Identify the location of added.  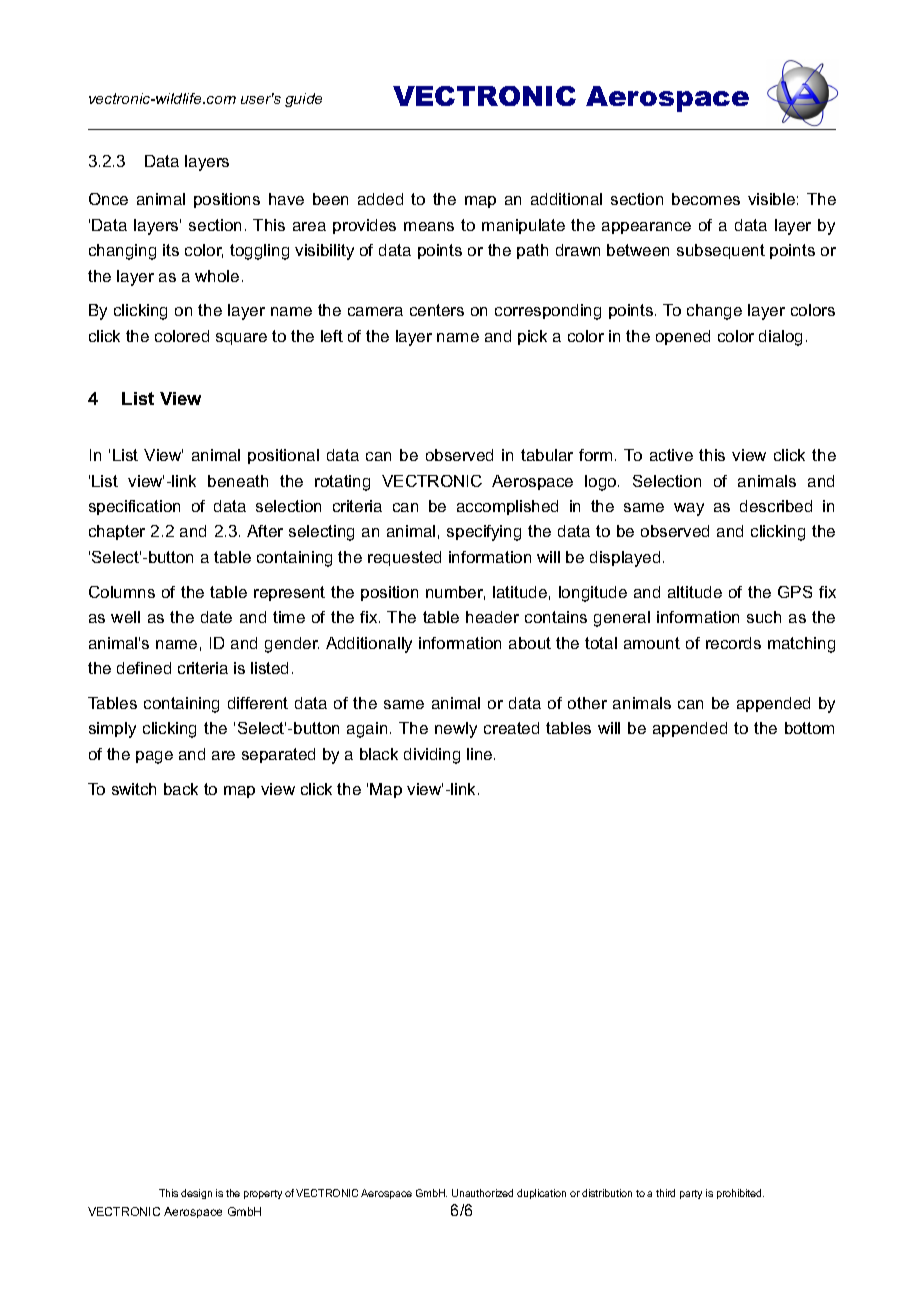
(380, 199).
